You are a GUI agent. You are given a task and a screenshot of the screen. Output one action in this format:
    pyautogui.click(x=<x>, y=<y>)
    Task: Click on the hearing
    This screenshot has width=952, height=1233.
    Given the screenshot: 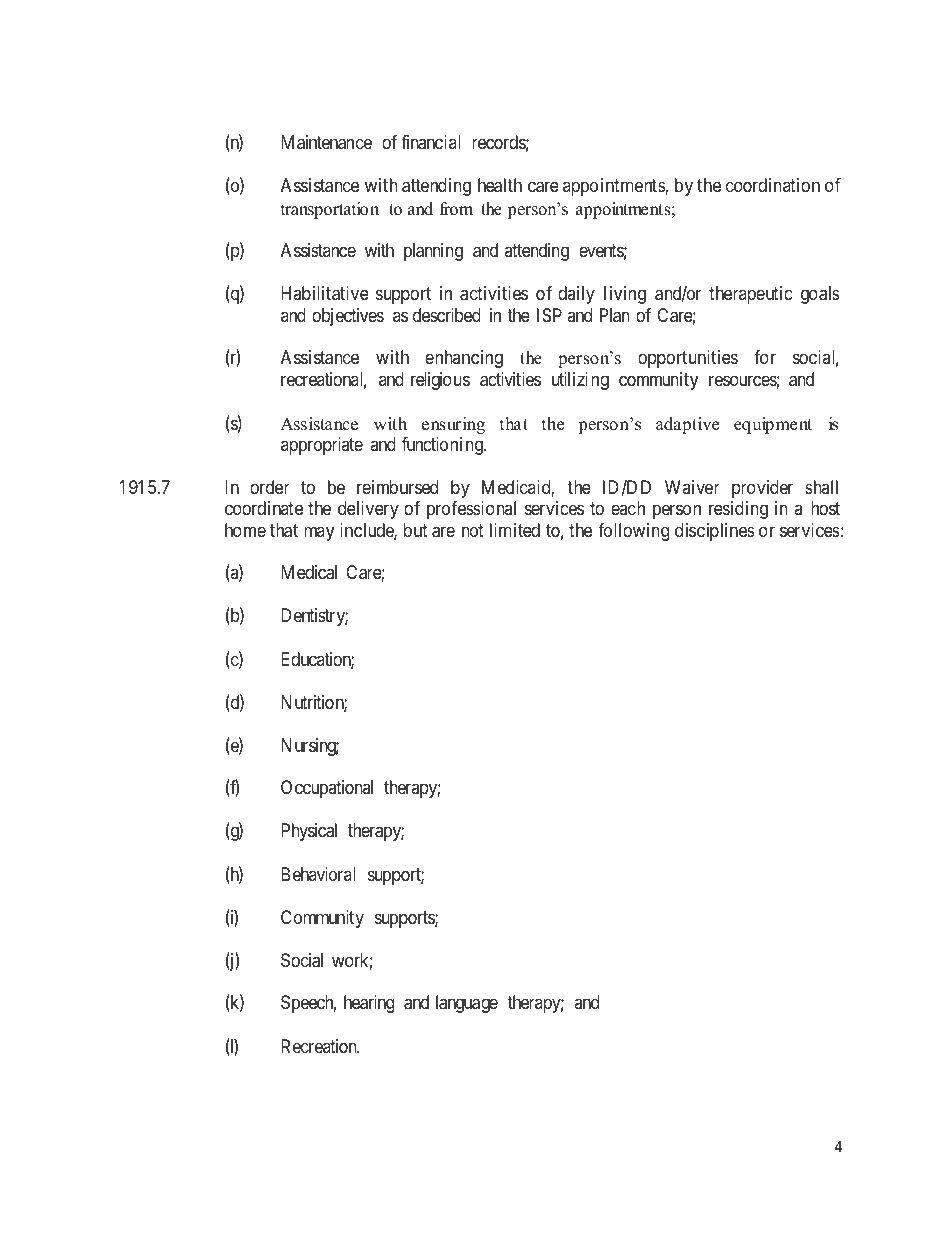 What is the action you would take?
    pyautogui.click(x=369, y=1004)
